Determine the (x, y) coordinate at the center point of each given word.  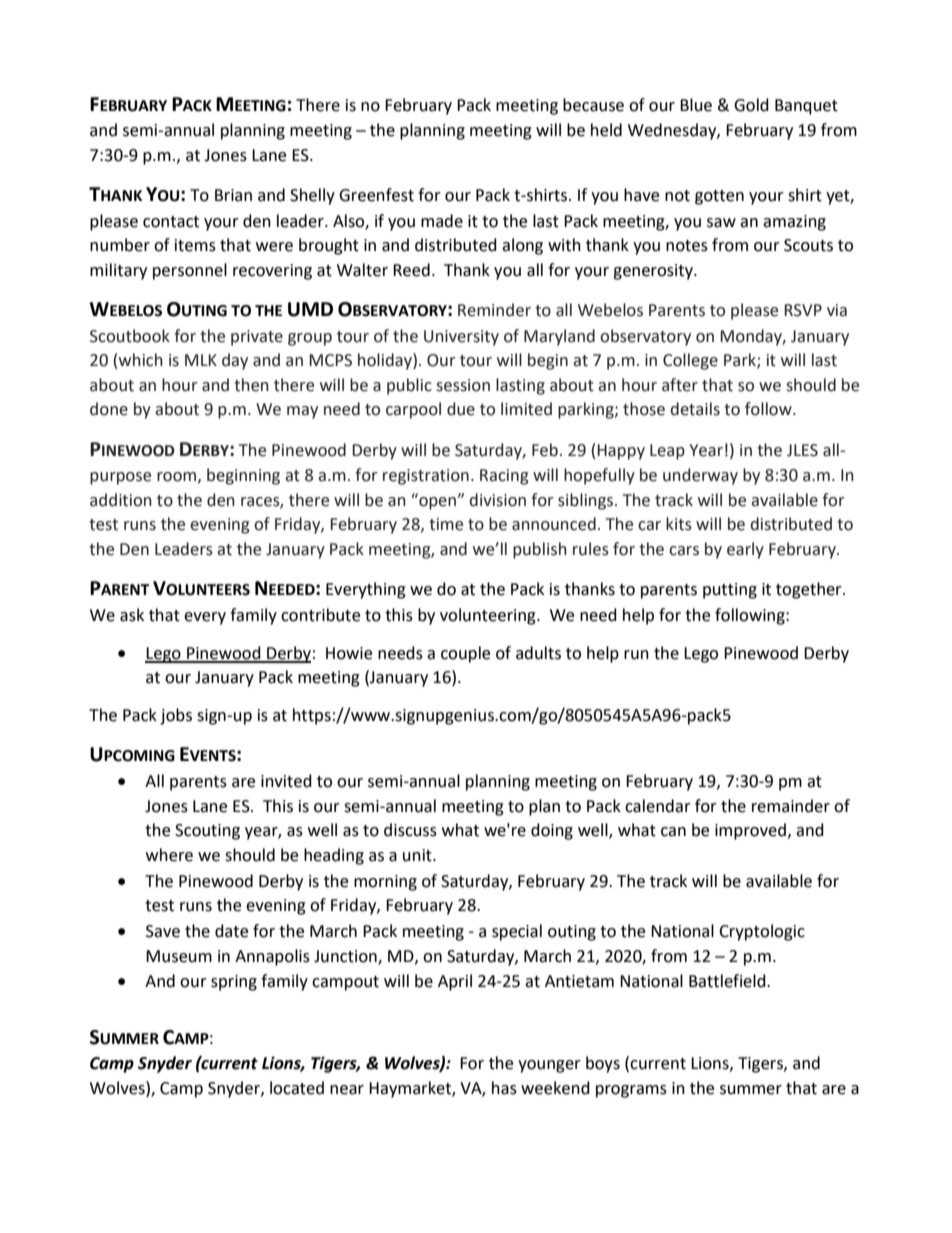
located (297, 1088)
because (593, 105)
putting (730, 591)
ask (132, 615)
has (504, 1088)
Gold (751, 105)
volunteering (489, 616)
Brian (233, 195)
